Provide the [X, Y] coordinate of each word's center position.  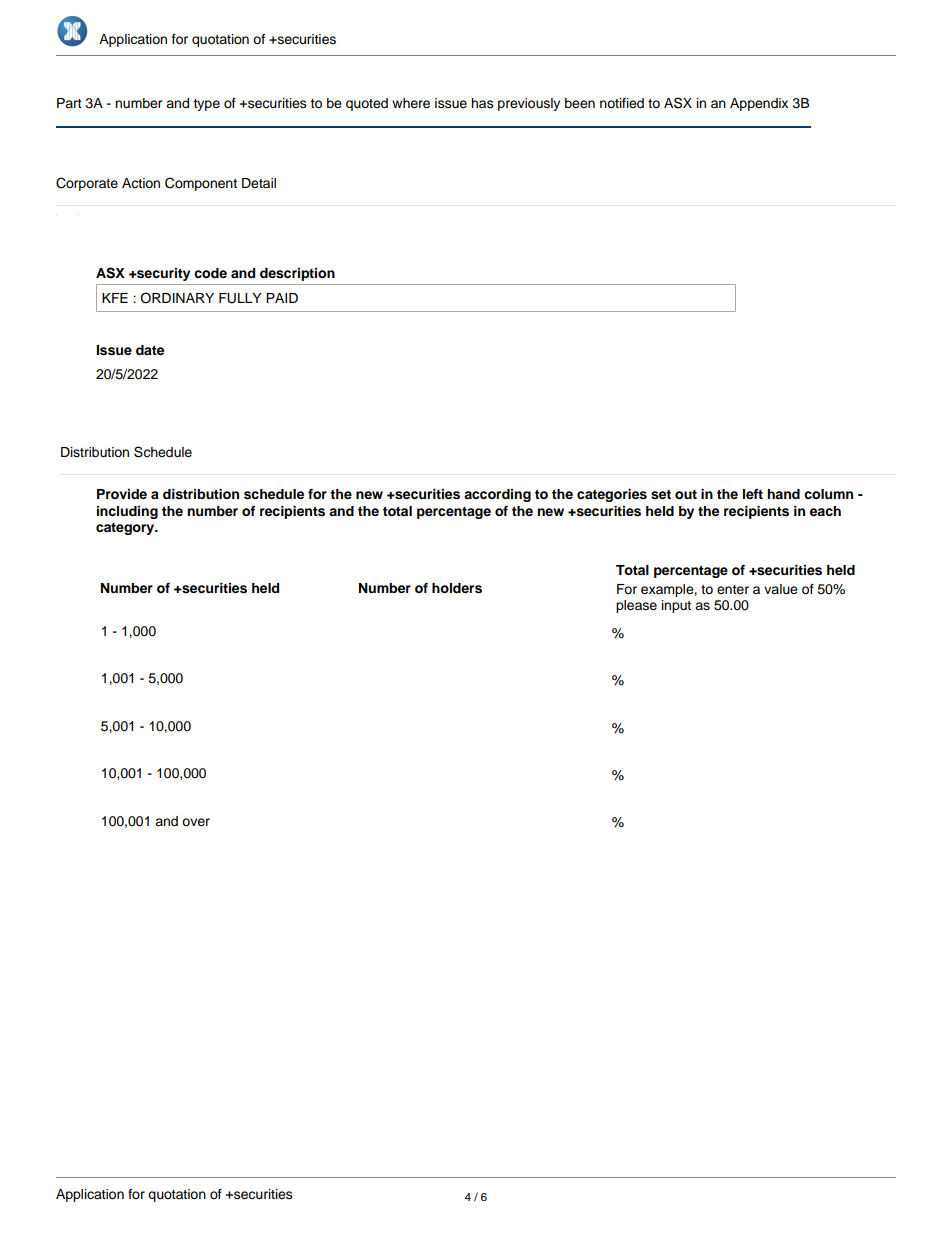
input [676, 606]
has [482, 103]
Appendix [759, 104]
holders [457, 588]
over [196, 822]
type [206, 105]
